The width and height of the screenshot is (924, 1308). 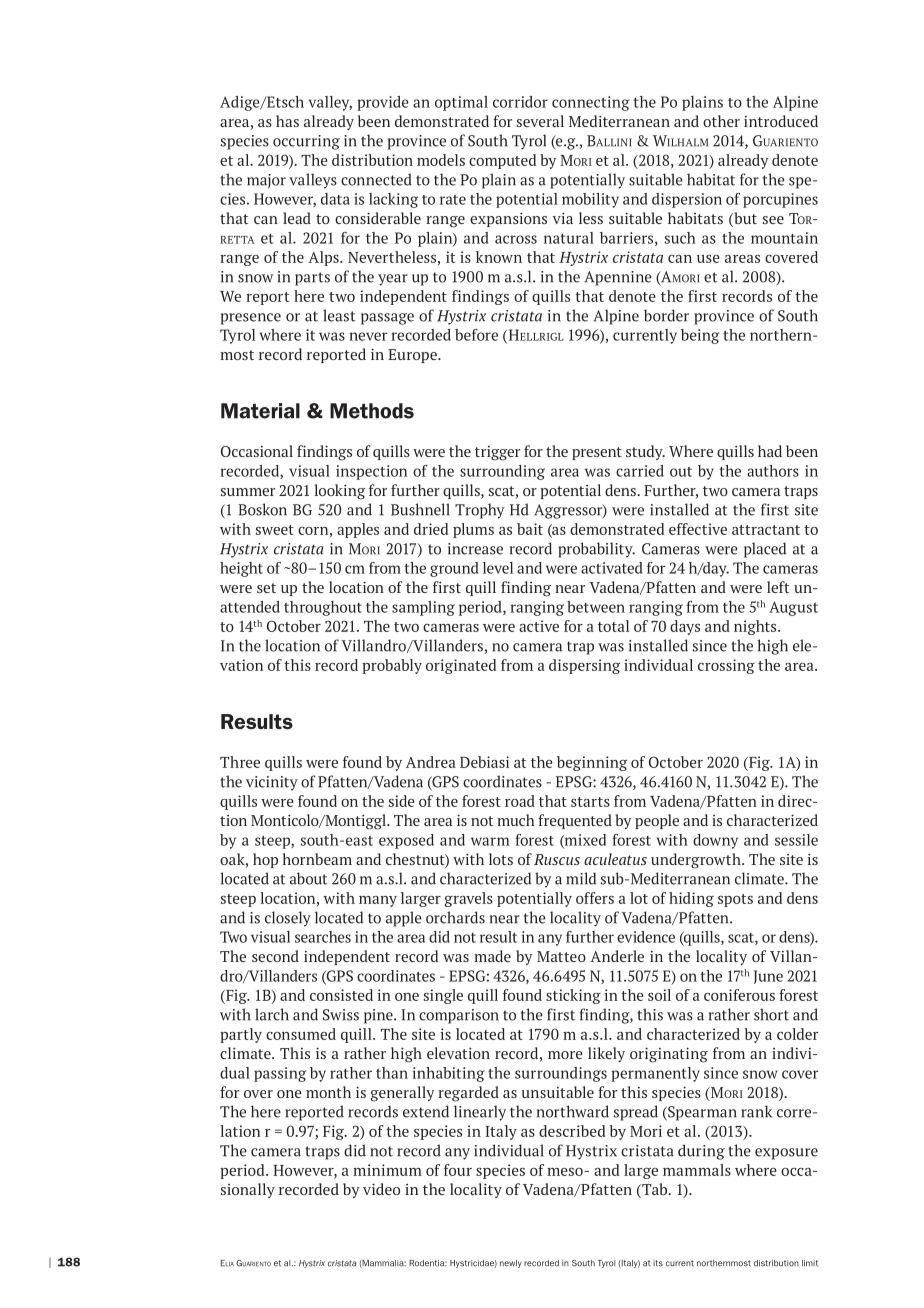 What do you see at coordinates (715, 841) in the screenshot?
I see `downy` at bounding box center [715, 841].
